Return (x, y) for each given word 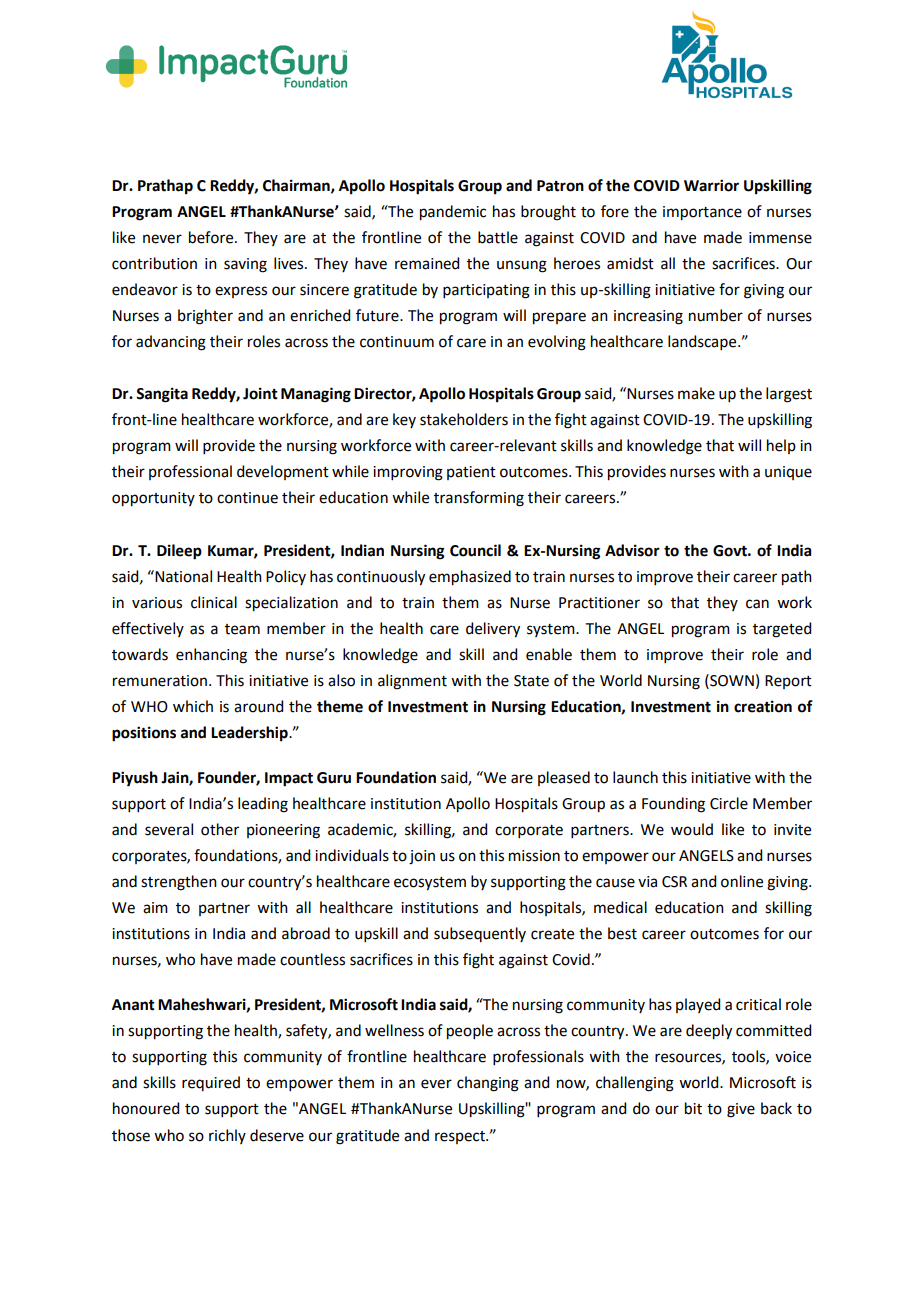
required (211, 1083)
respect (461, 1137)
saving (245, 265)
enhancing (211, 656)
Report (788, 682)
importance (702, 213)
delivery (493, 630)
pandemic (453, 213)
